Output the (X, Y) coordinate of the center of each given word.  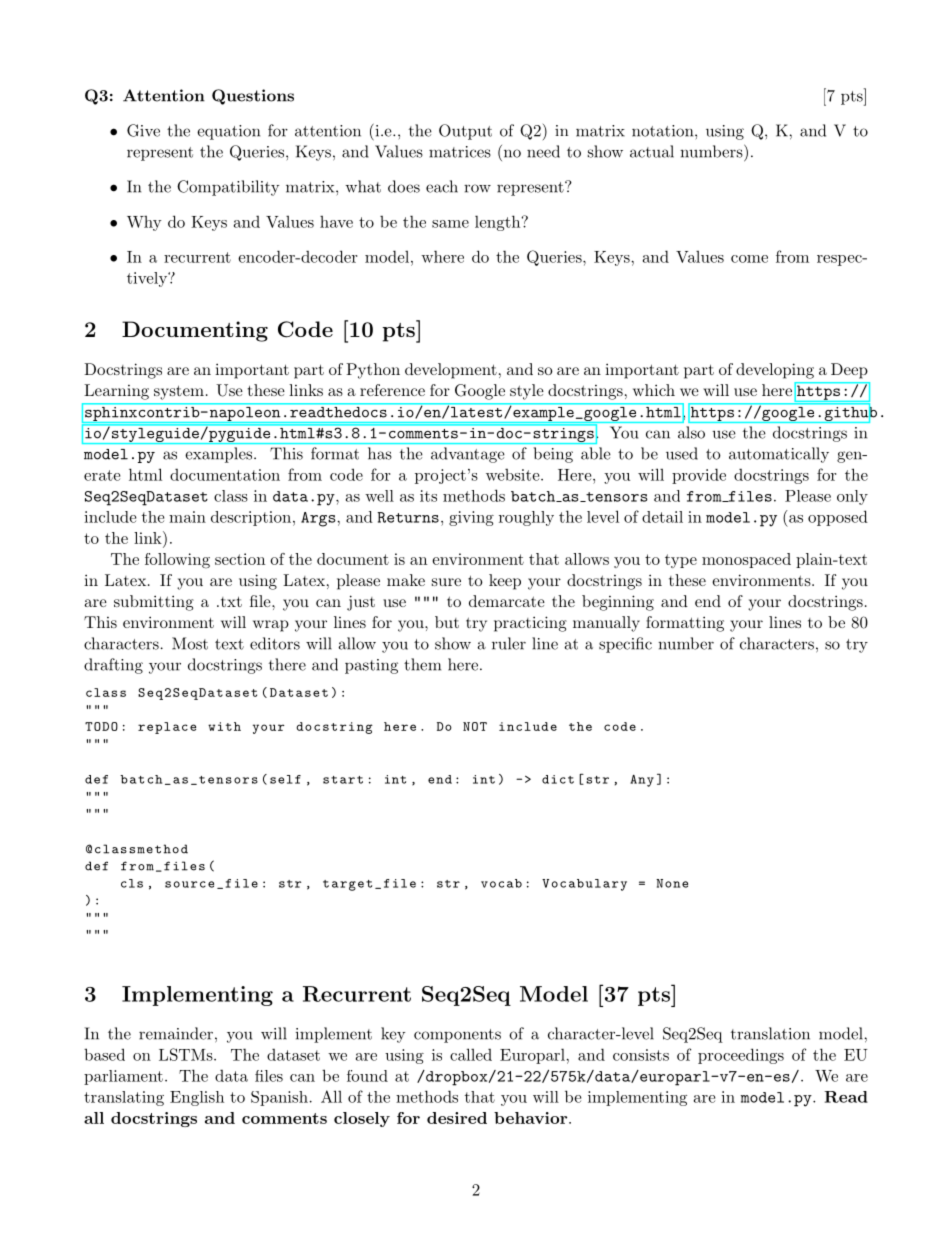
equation (228, 132)
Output (465, 132)
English (197, 1098)
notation (662, 131)
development (451, 371)
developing (775, 371)
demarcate (507, 601)
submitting (154, 603)
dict (558, 779)
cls (132, 883)
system (179, 392)
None (672, 883)
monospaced (746, 560)
